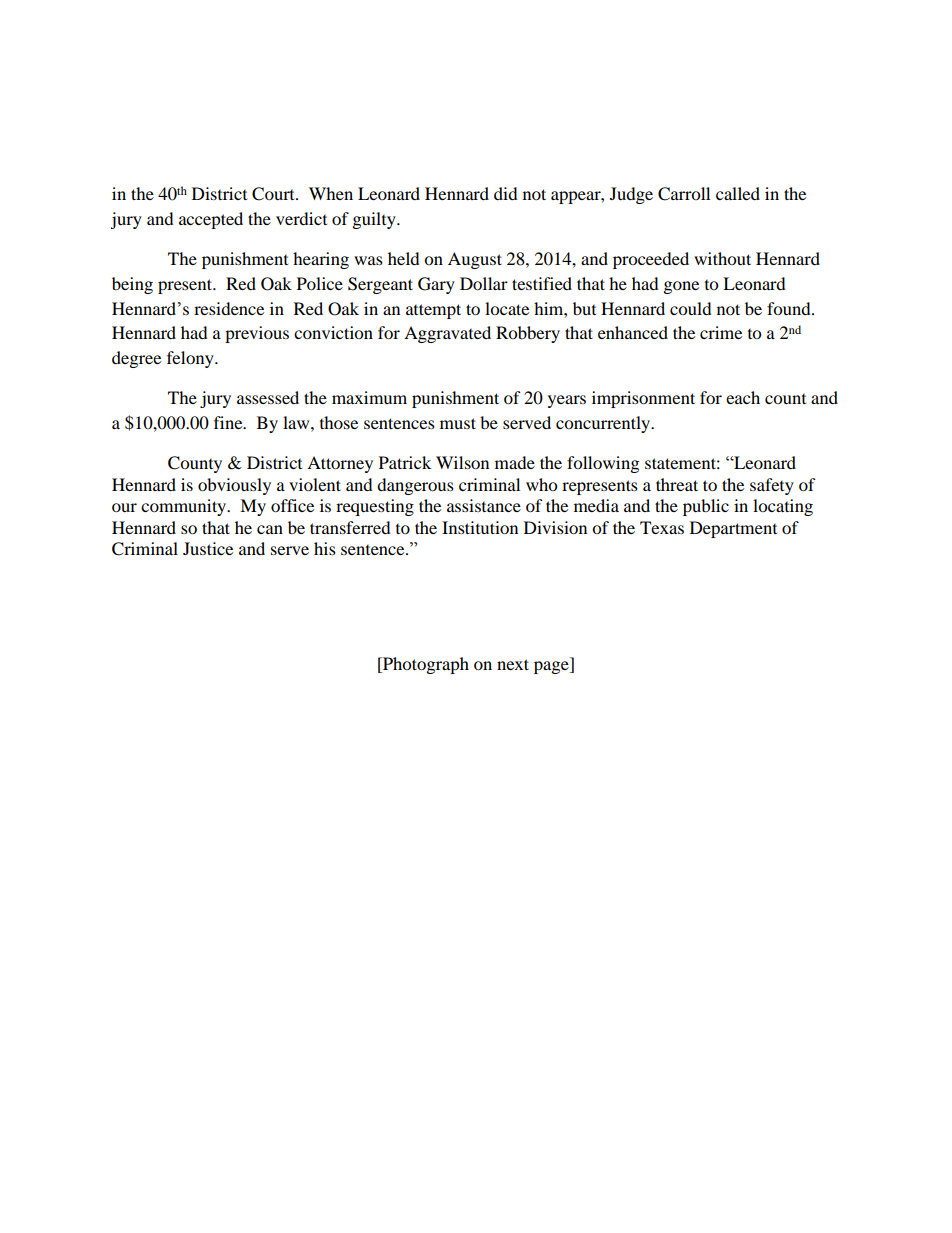  Describe the element at coordinates (721, 332) in the screenshot. I see `crime` at that location.
